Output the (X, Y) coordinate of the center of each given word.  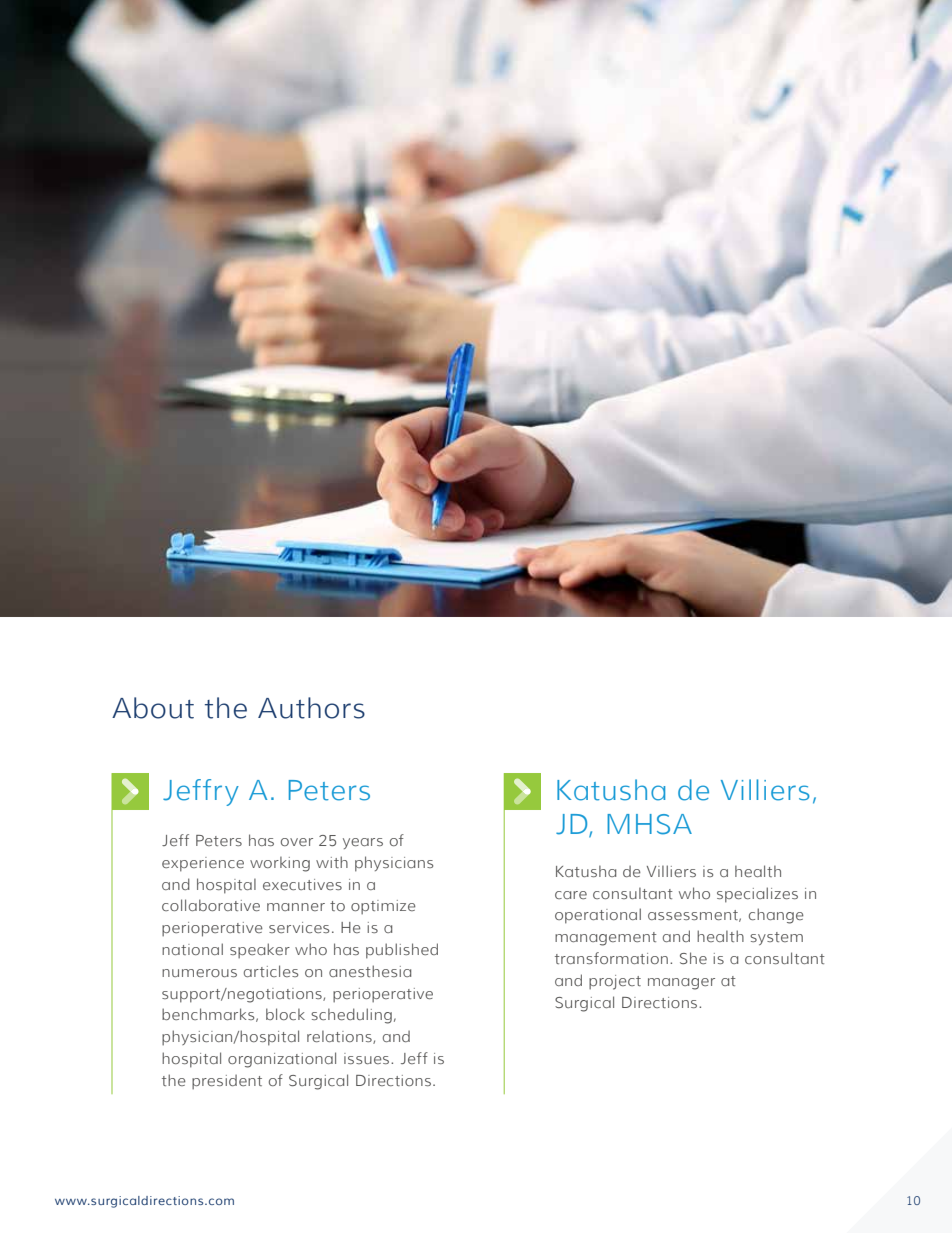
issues (368, 1058)
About (153, 708)
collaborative (211, 905)
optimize (383, 907)
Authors (311, 708)
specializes (757, 895)
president (227, 1082)
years (363, 843)
